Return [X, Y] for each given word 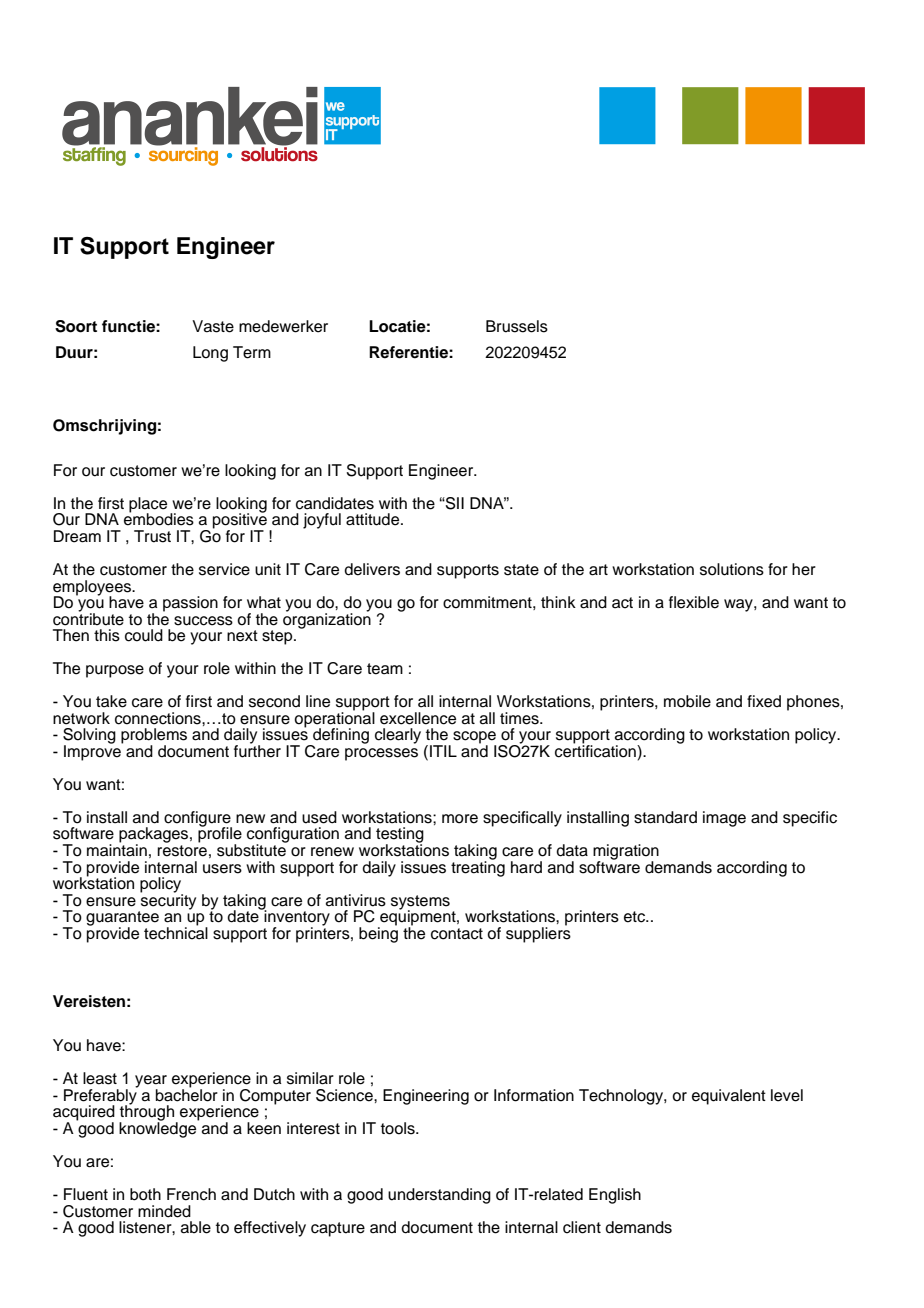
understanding [439, 1196]
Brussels [517, 326]
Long [210, 354]
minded [164, 1211]
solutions [732, 569]
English [615, 1196]
